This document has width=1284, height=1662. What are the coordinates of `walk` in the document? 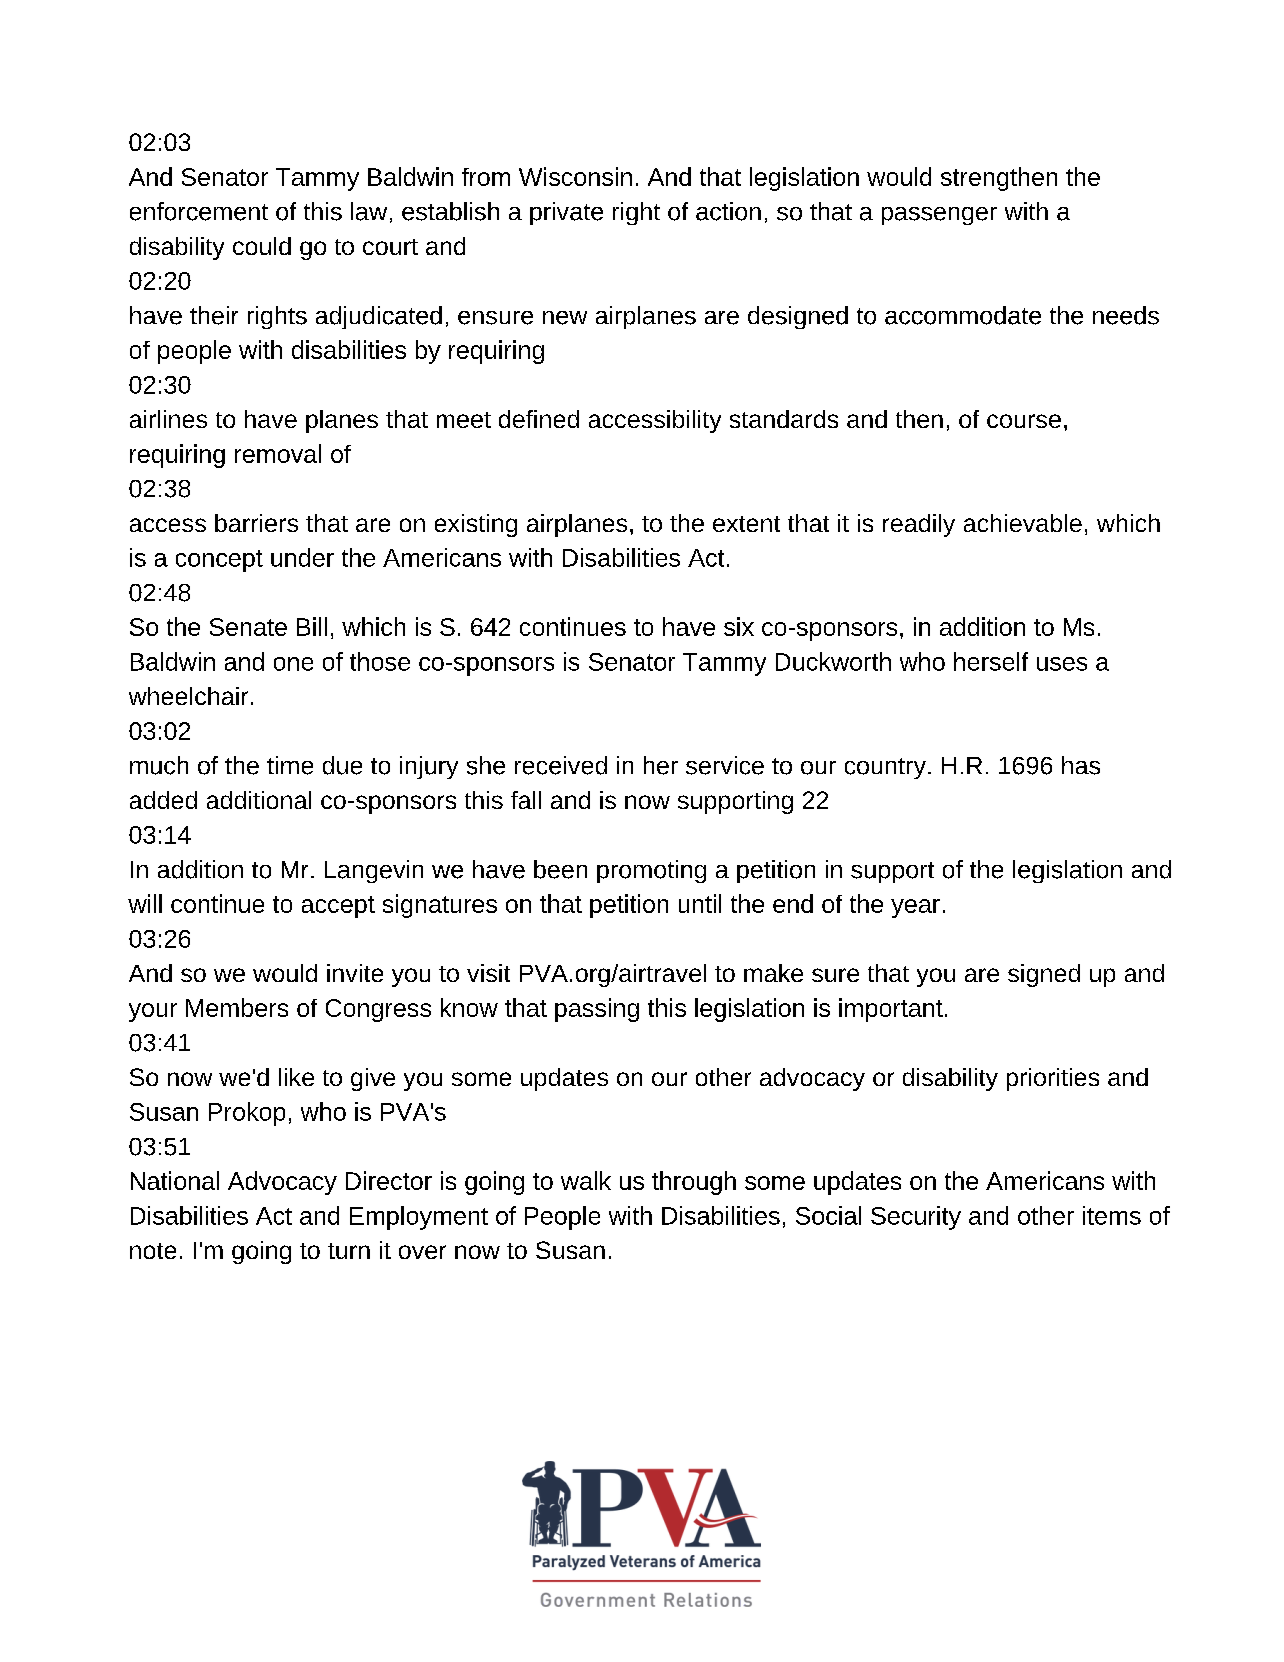 It's located at (586, 1180).
